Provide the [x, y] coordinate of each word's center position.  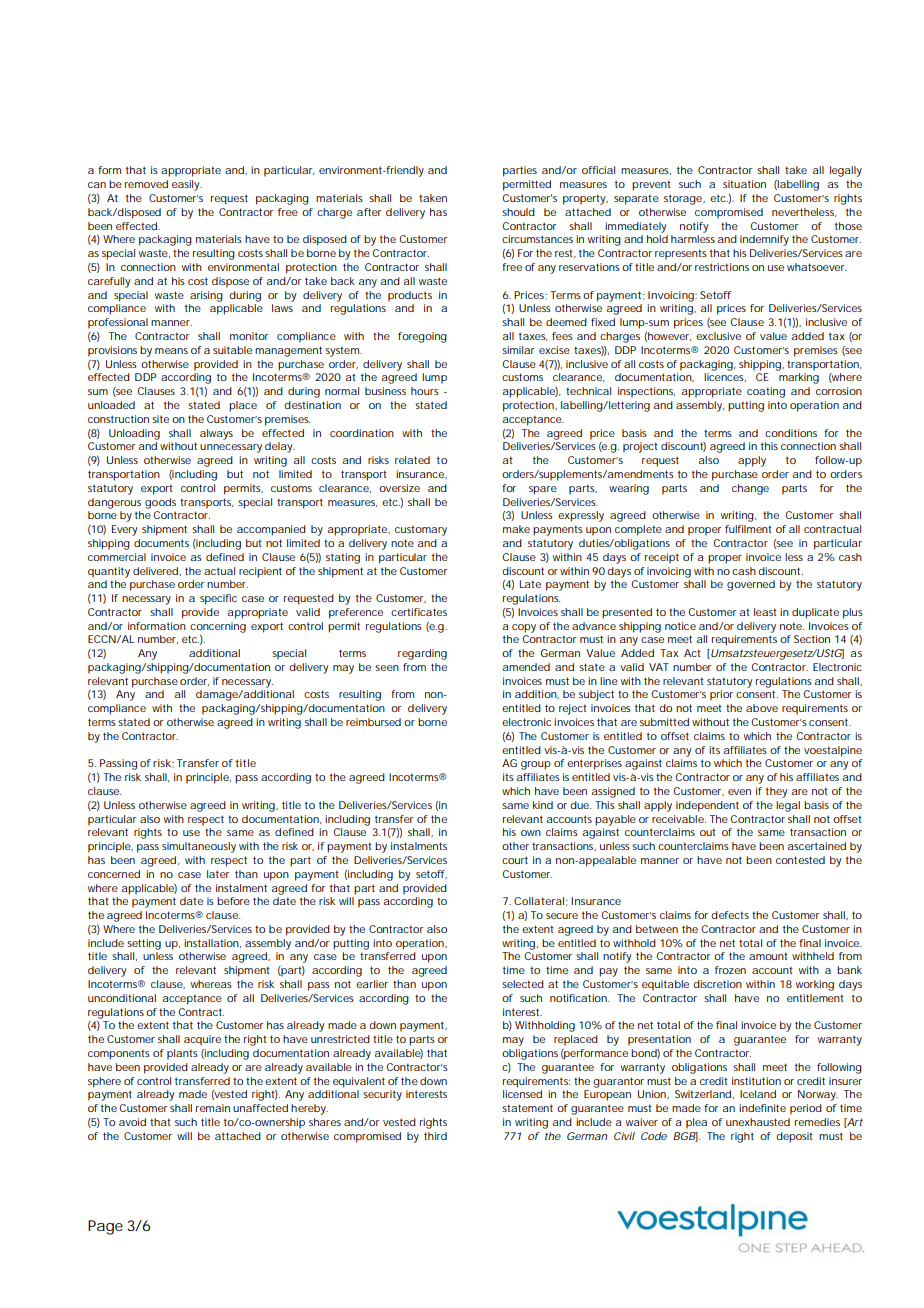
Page [105, 1227]
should [518, 212]
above [762, 708]
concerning [218, 627]
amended [526, 667]
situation [744, 184]
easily [187, 185]
